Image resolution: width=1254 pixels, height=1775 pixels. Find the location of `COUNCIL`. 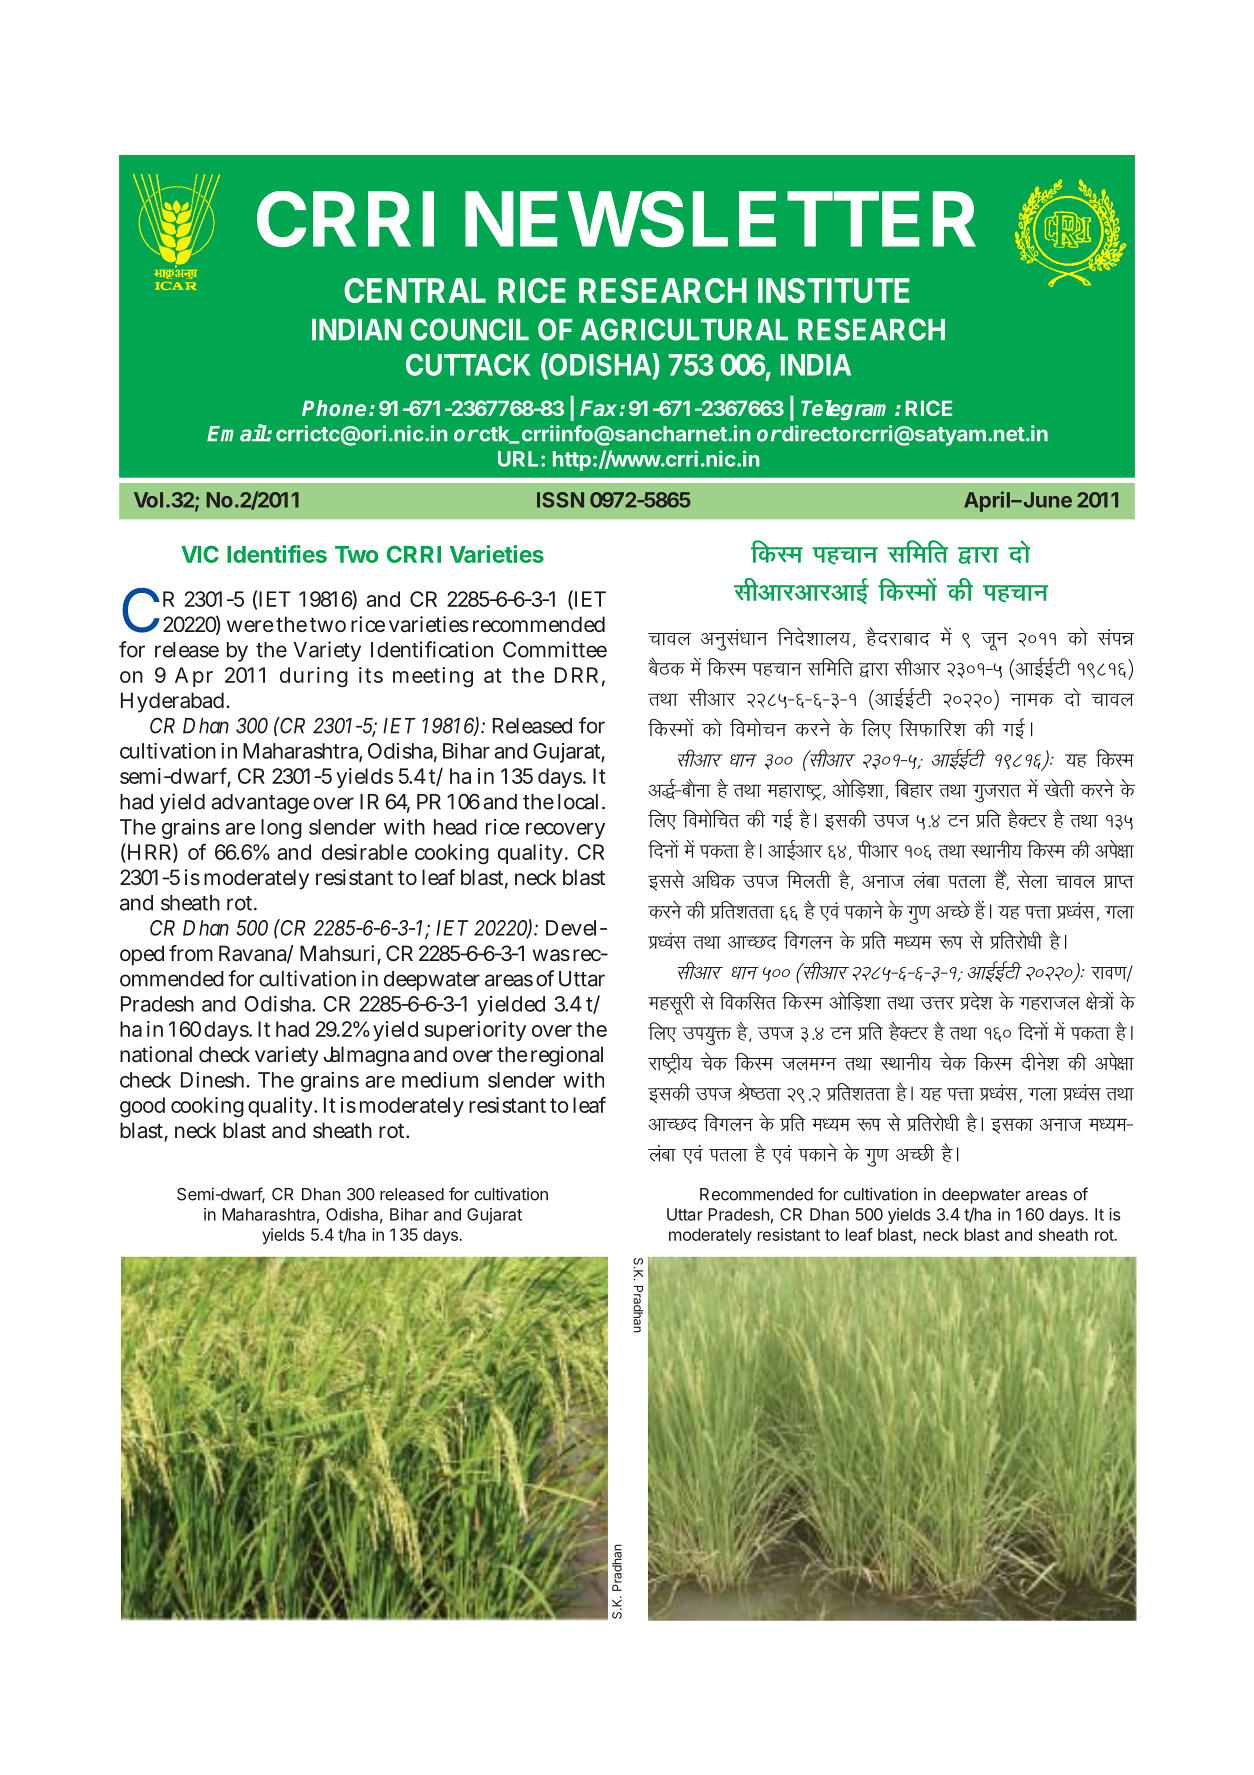

COUNCIL is located at coordinates (469, 329).
